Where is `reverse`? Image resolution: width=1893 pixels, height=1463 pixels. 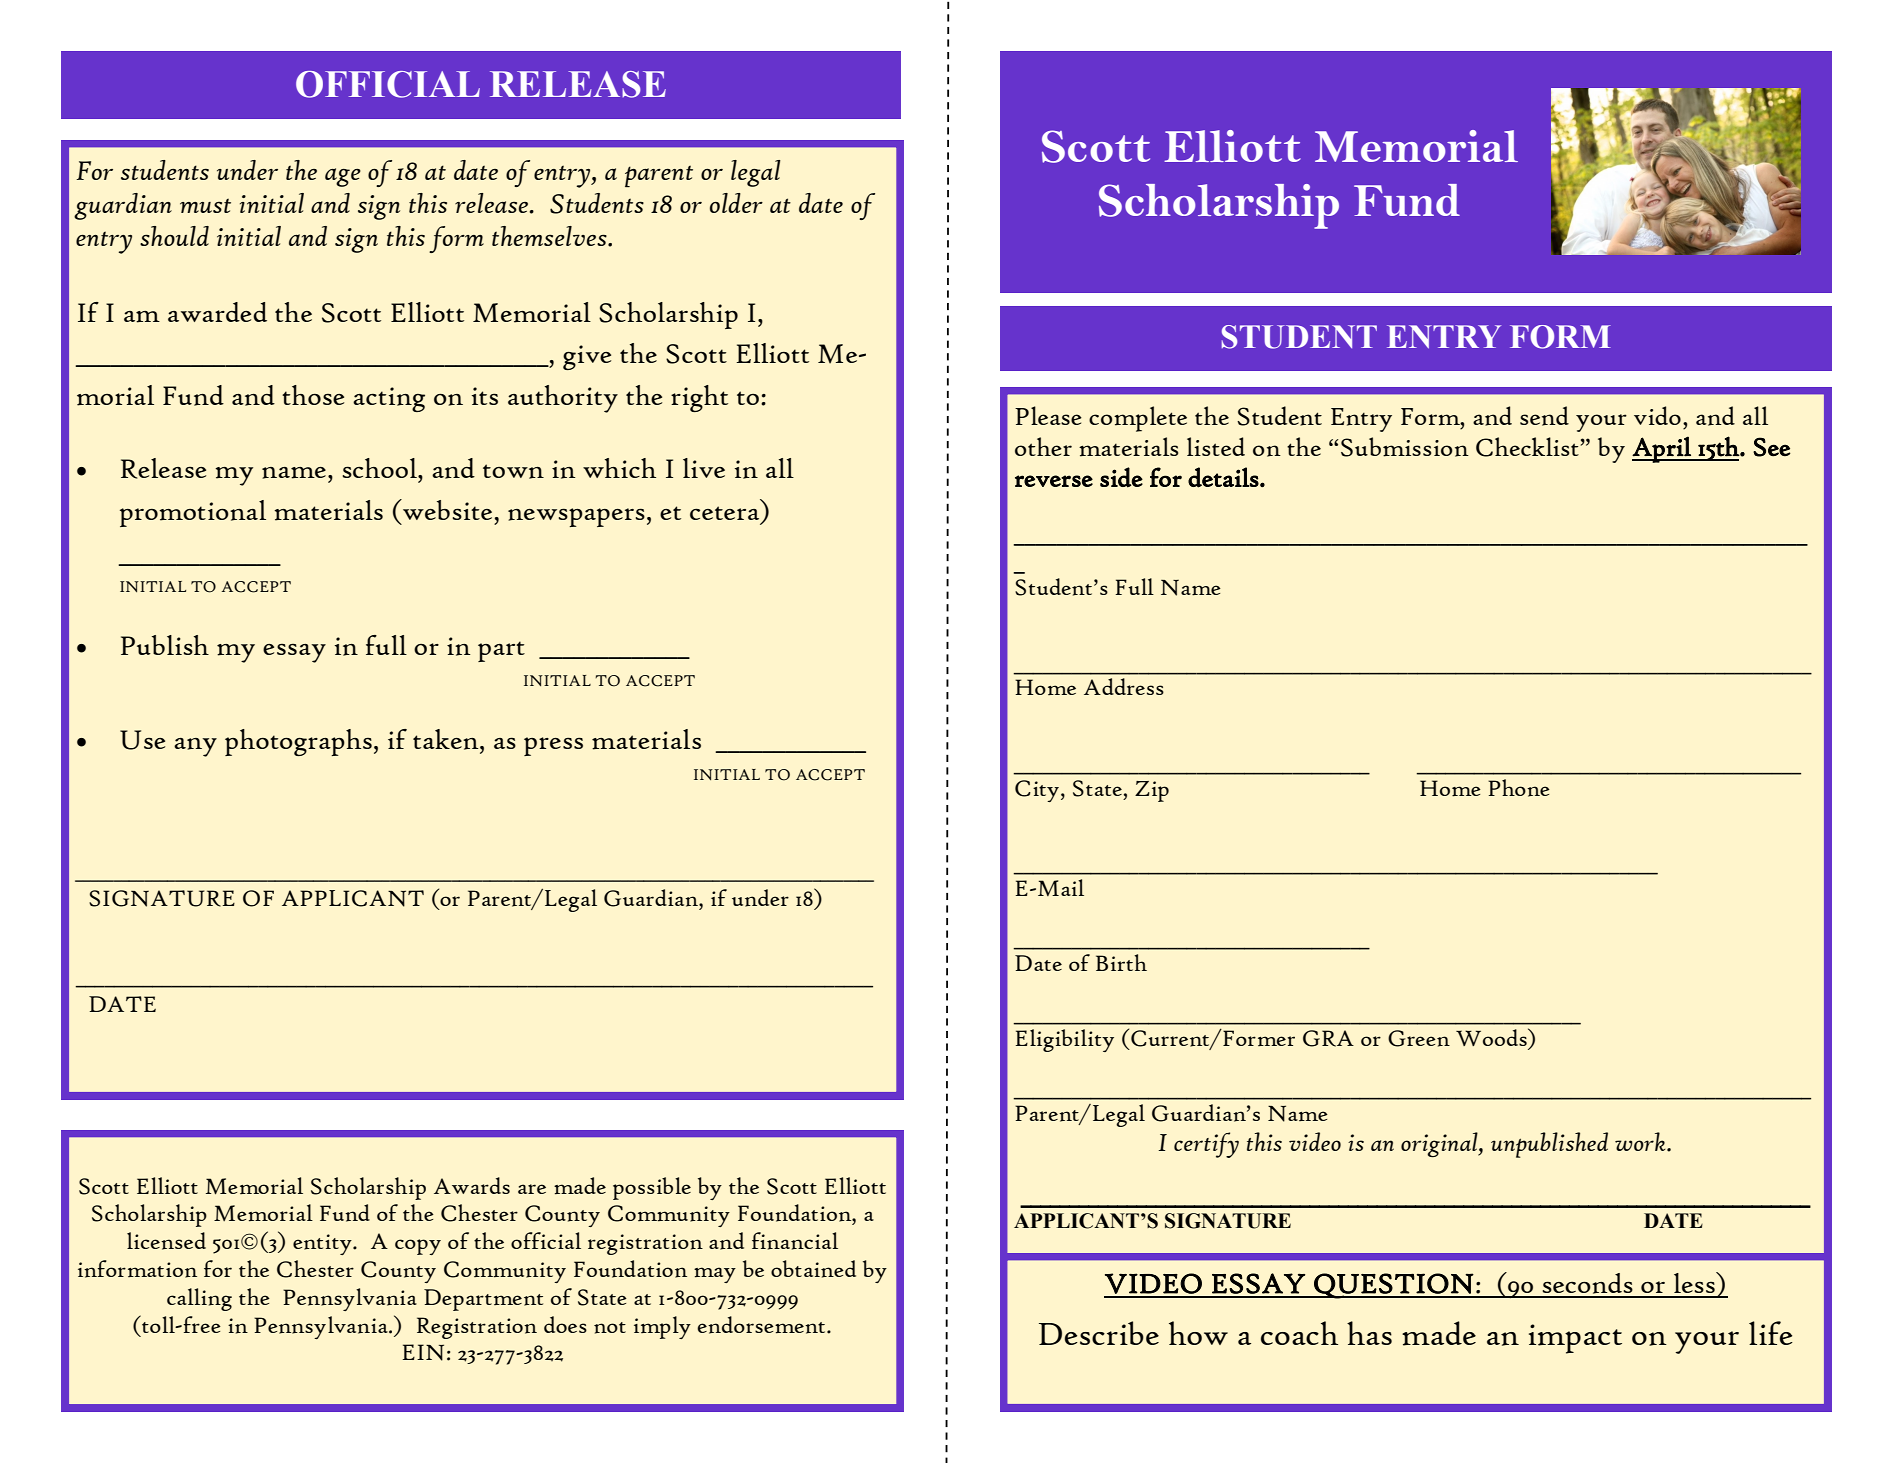
reverse is located at coordinates (1054, 481).
